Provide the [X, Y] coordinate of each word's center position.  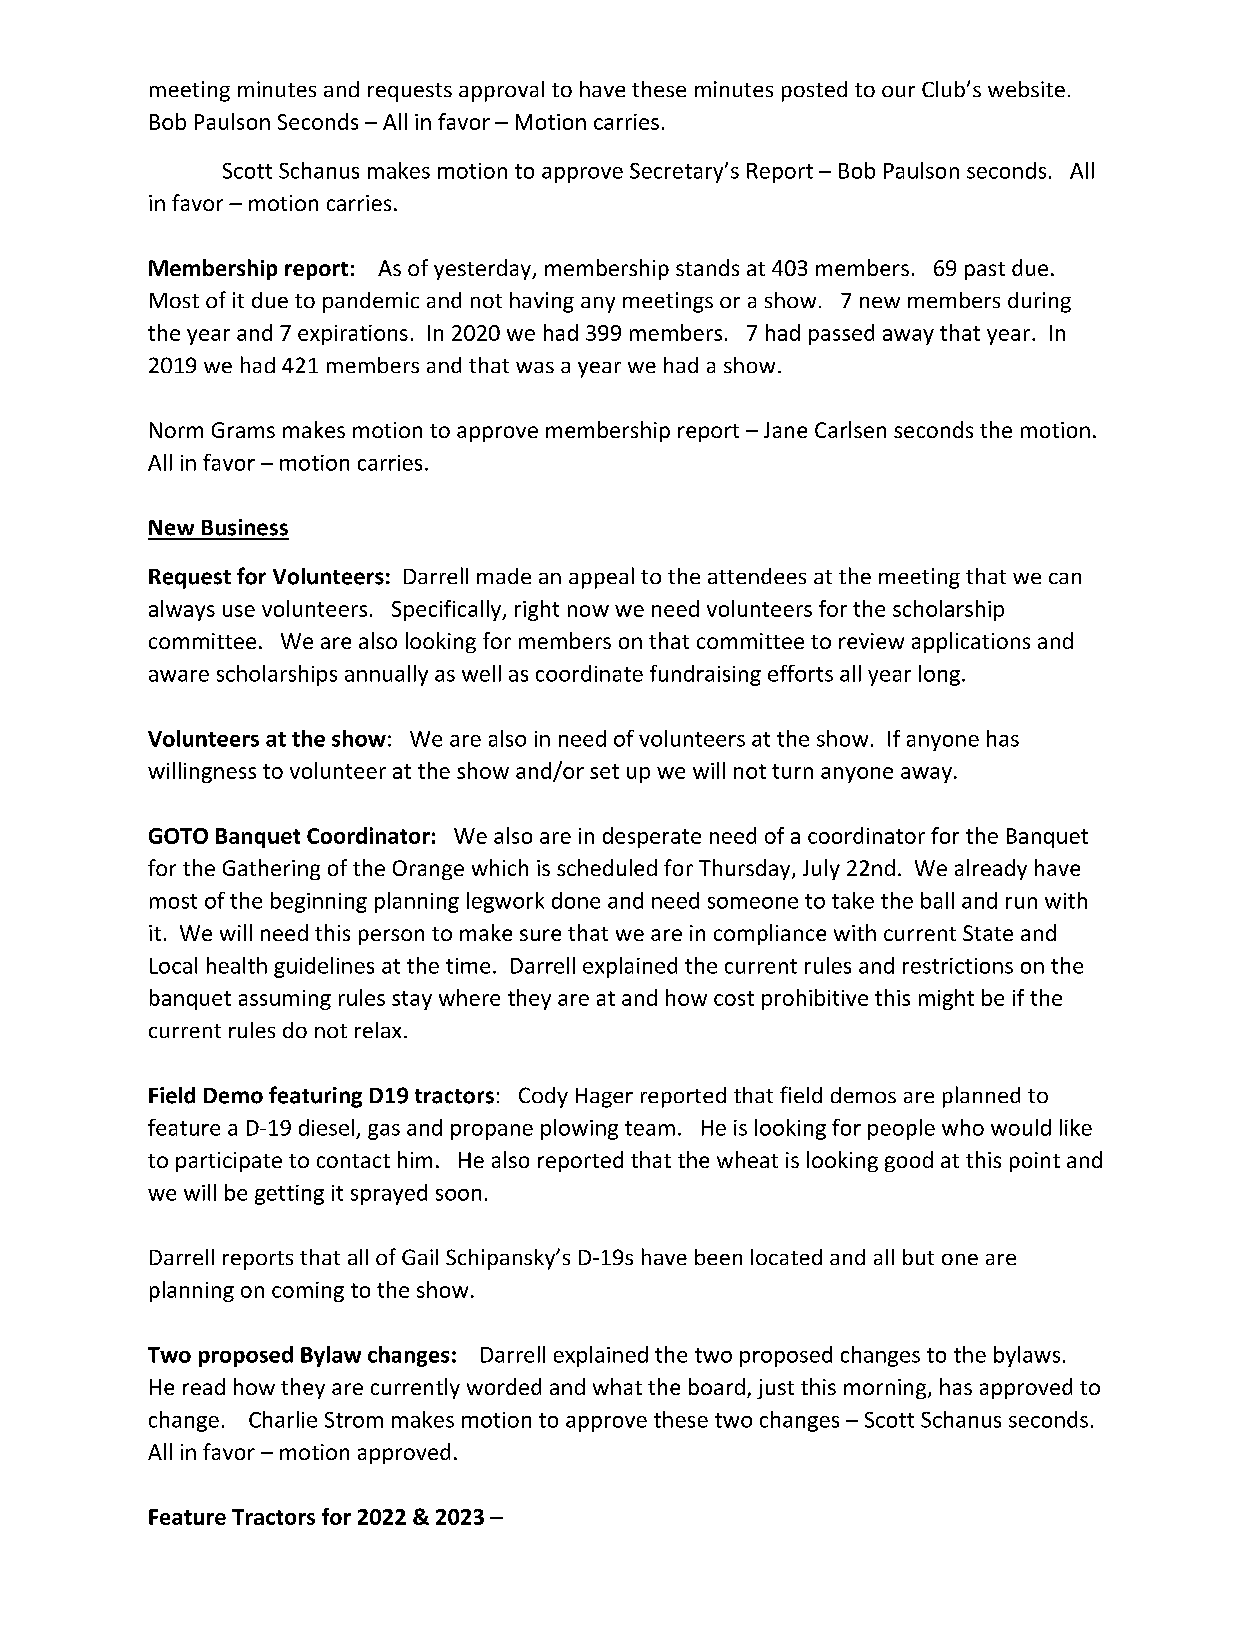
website [1026, 89]
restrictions [958, 966]
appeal [601, 578]
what [617, 1386]
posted [814, 91]
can [1065, 578]
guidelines [324, 967]
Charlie [283, 1419]
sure [540, 935]
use [239, 611]
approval [501, 91]
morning [886, 1389]
